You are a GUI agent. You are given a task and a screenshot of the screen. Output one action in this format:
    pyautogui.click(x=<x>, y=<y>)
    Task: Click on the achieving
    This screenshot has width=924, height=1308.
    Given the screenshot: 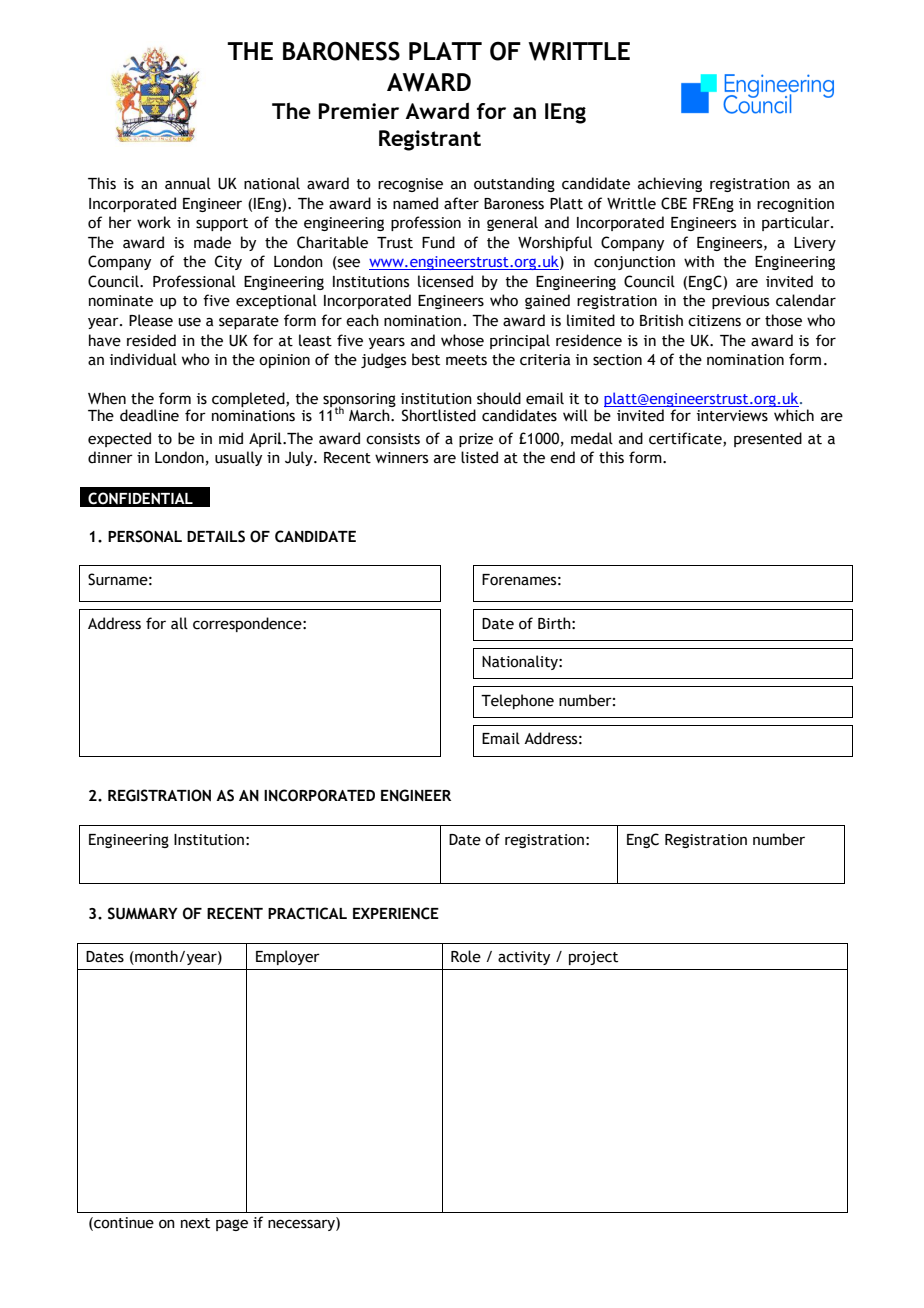 What is the action you would take?
    pyautogui.click(x=670, y=184)
